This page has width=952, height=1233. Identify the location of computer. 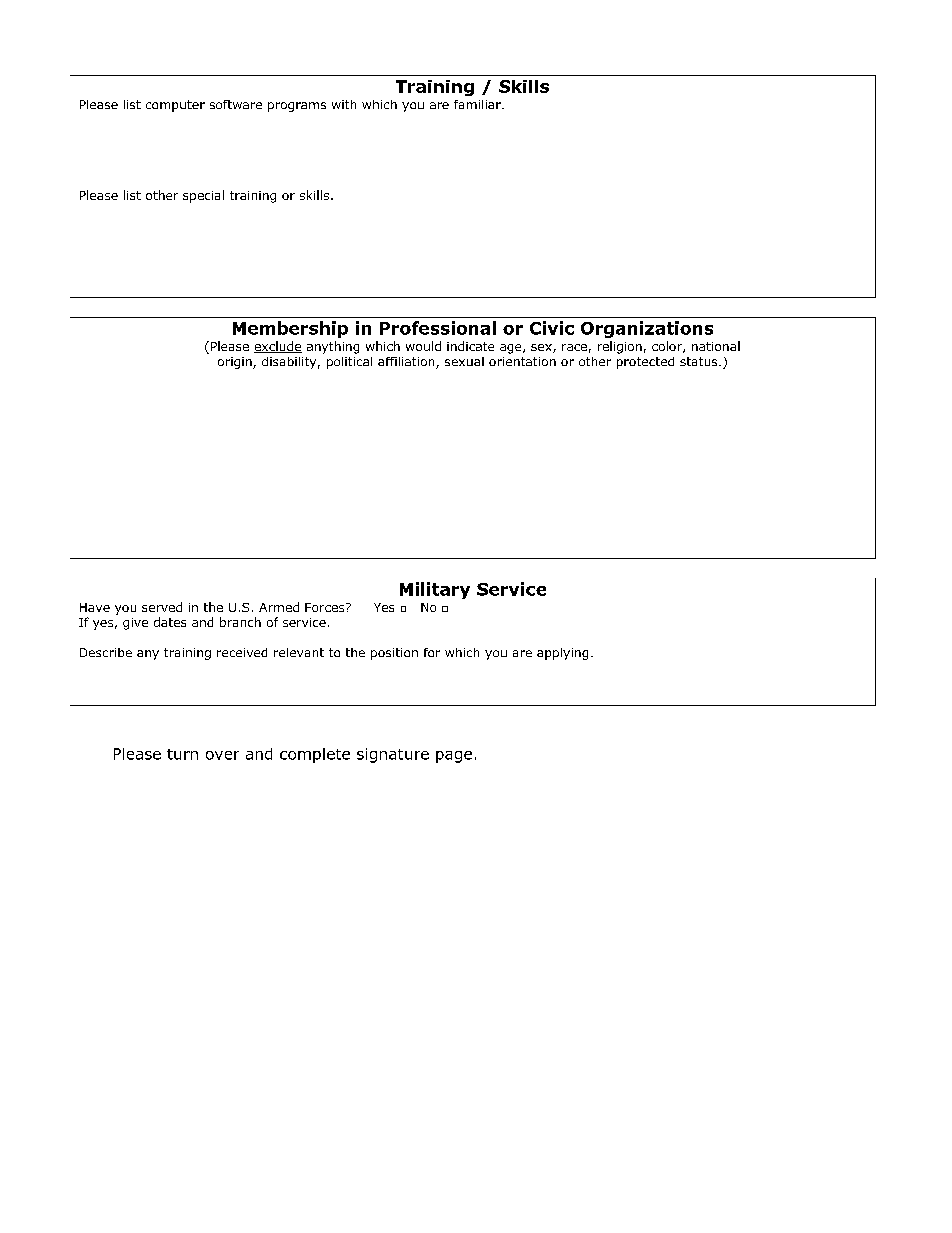
(175, 106).
